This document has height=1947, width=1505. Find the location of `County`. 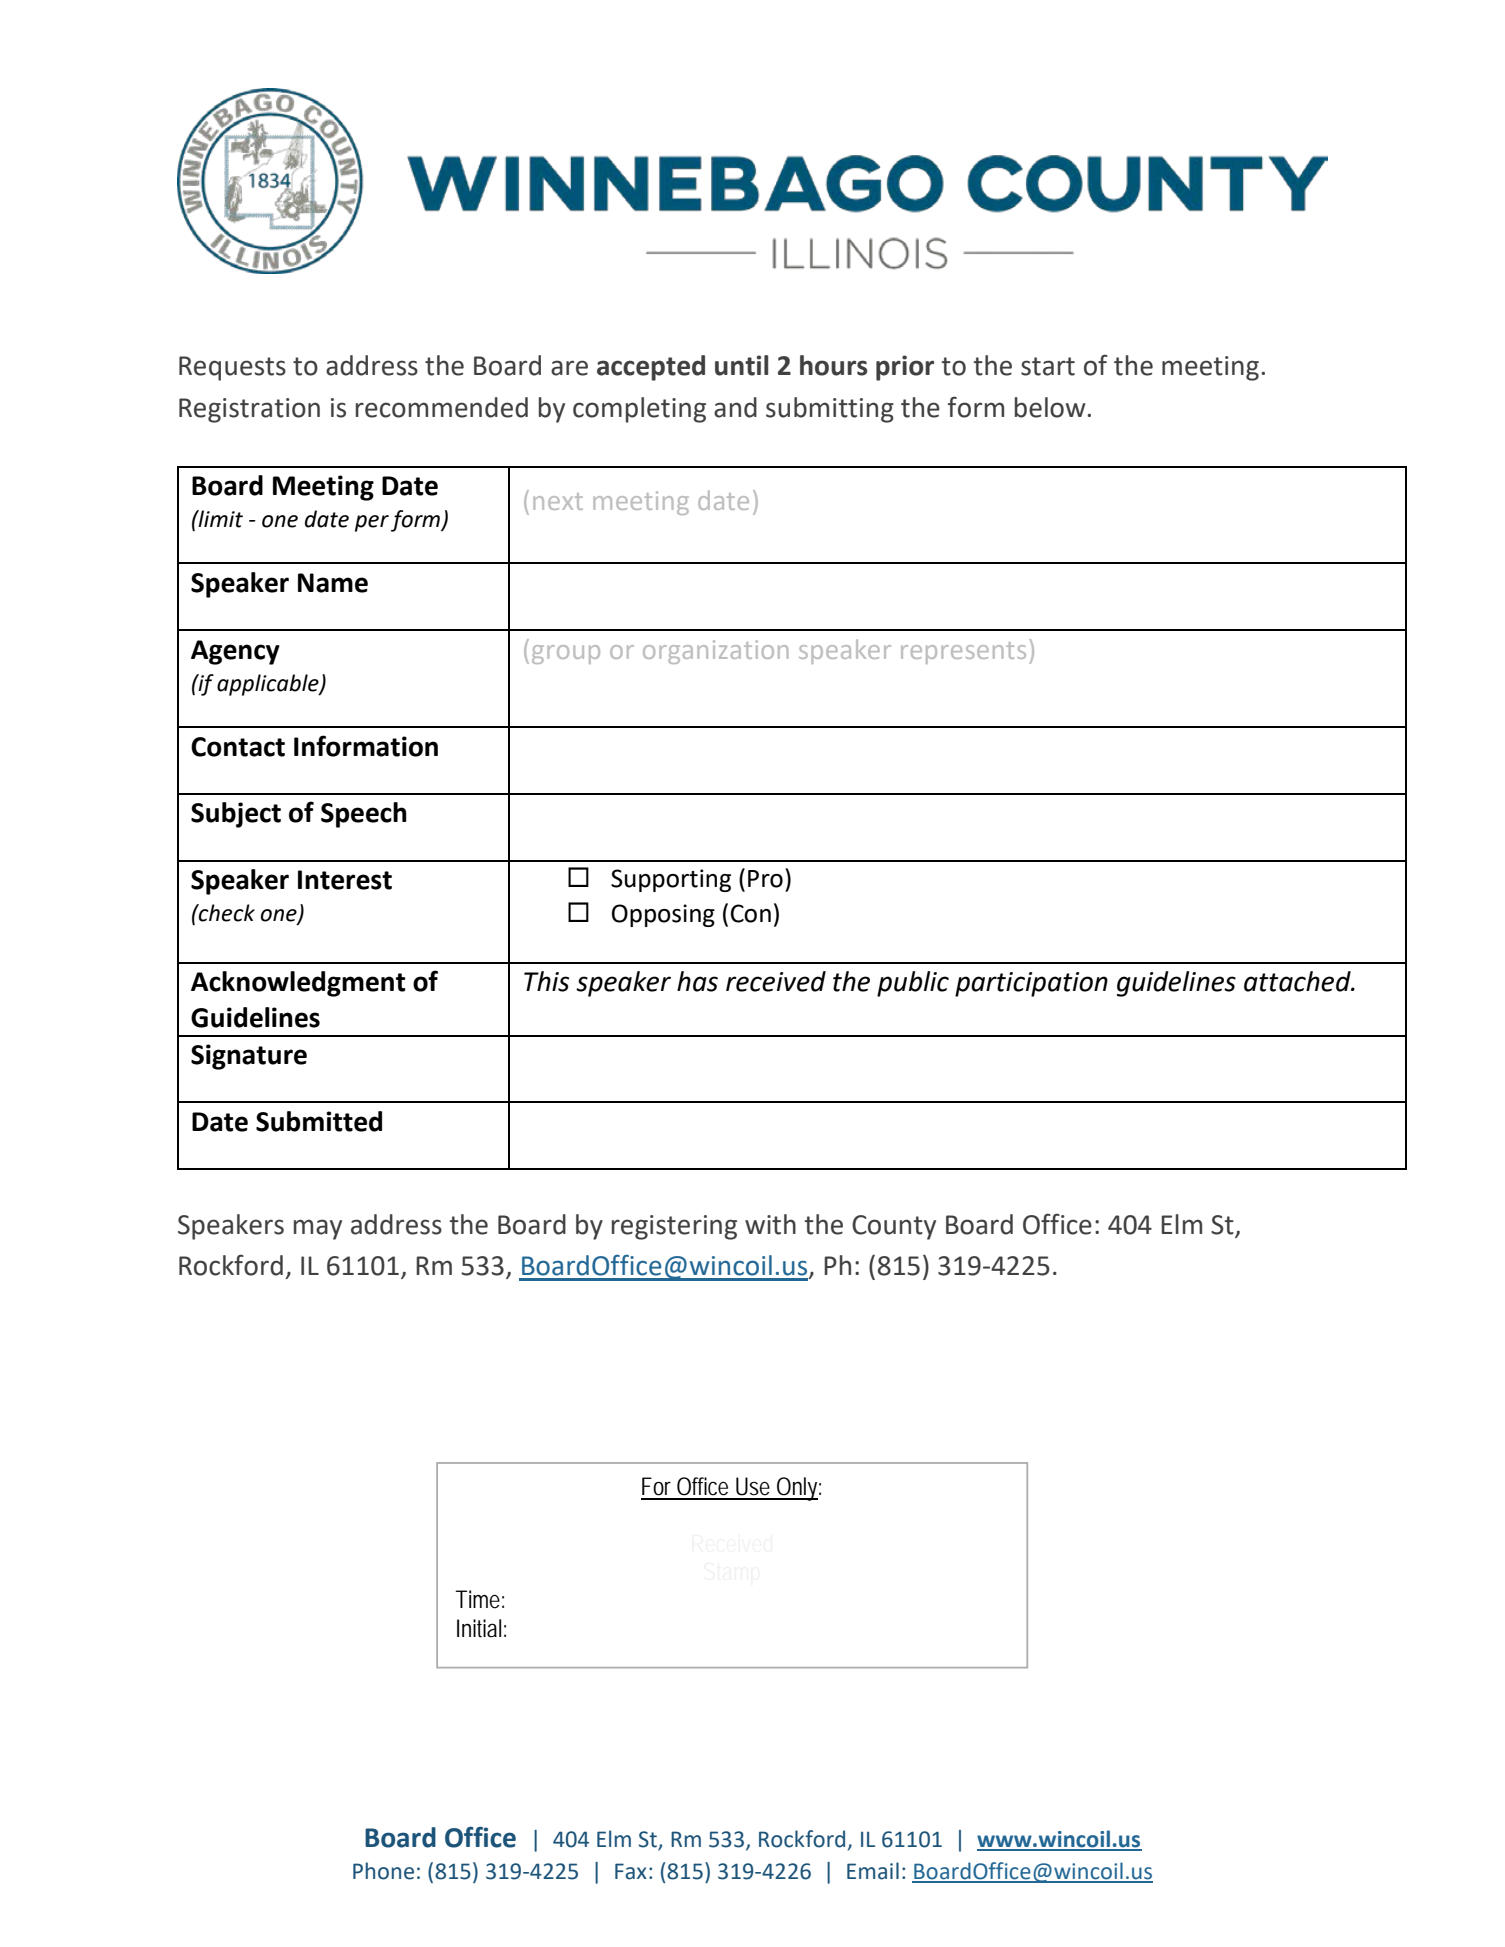

County is located at coordinates (894, 1227).
